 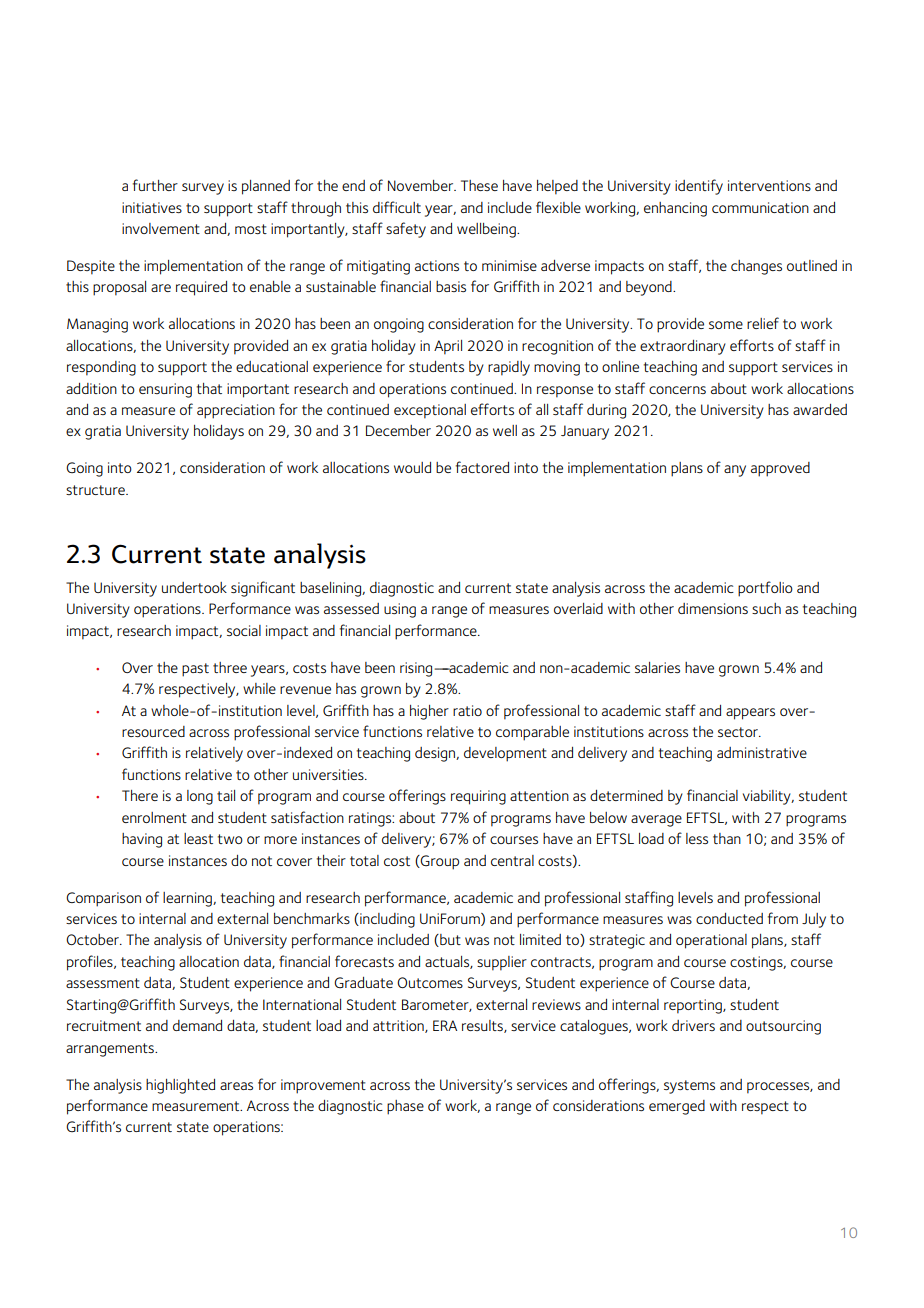 I want to click on undertook, so click(x=194, y=587).
